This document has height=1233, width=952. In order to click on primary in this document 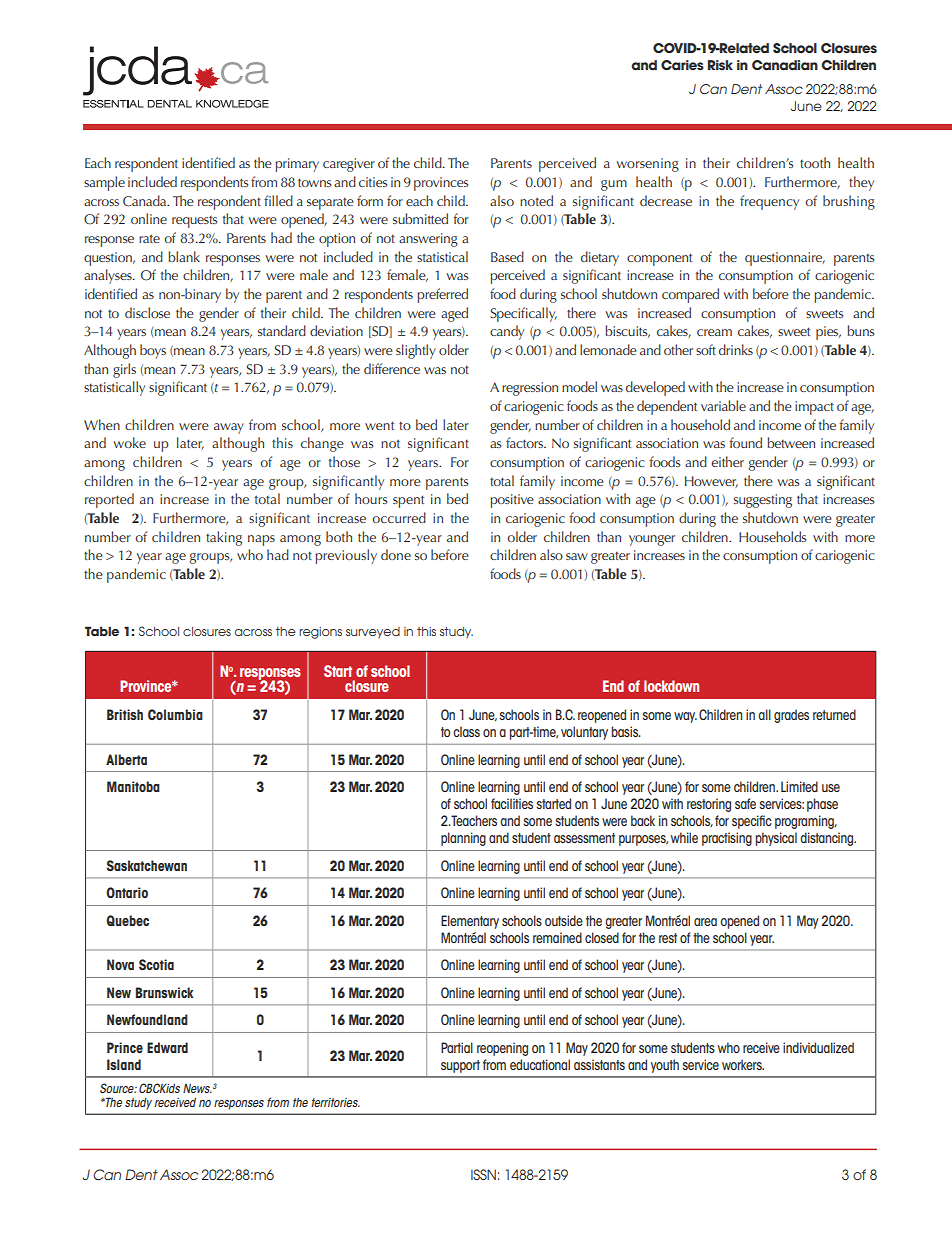, I will do `click(297, 165)`.
